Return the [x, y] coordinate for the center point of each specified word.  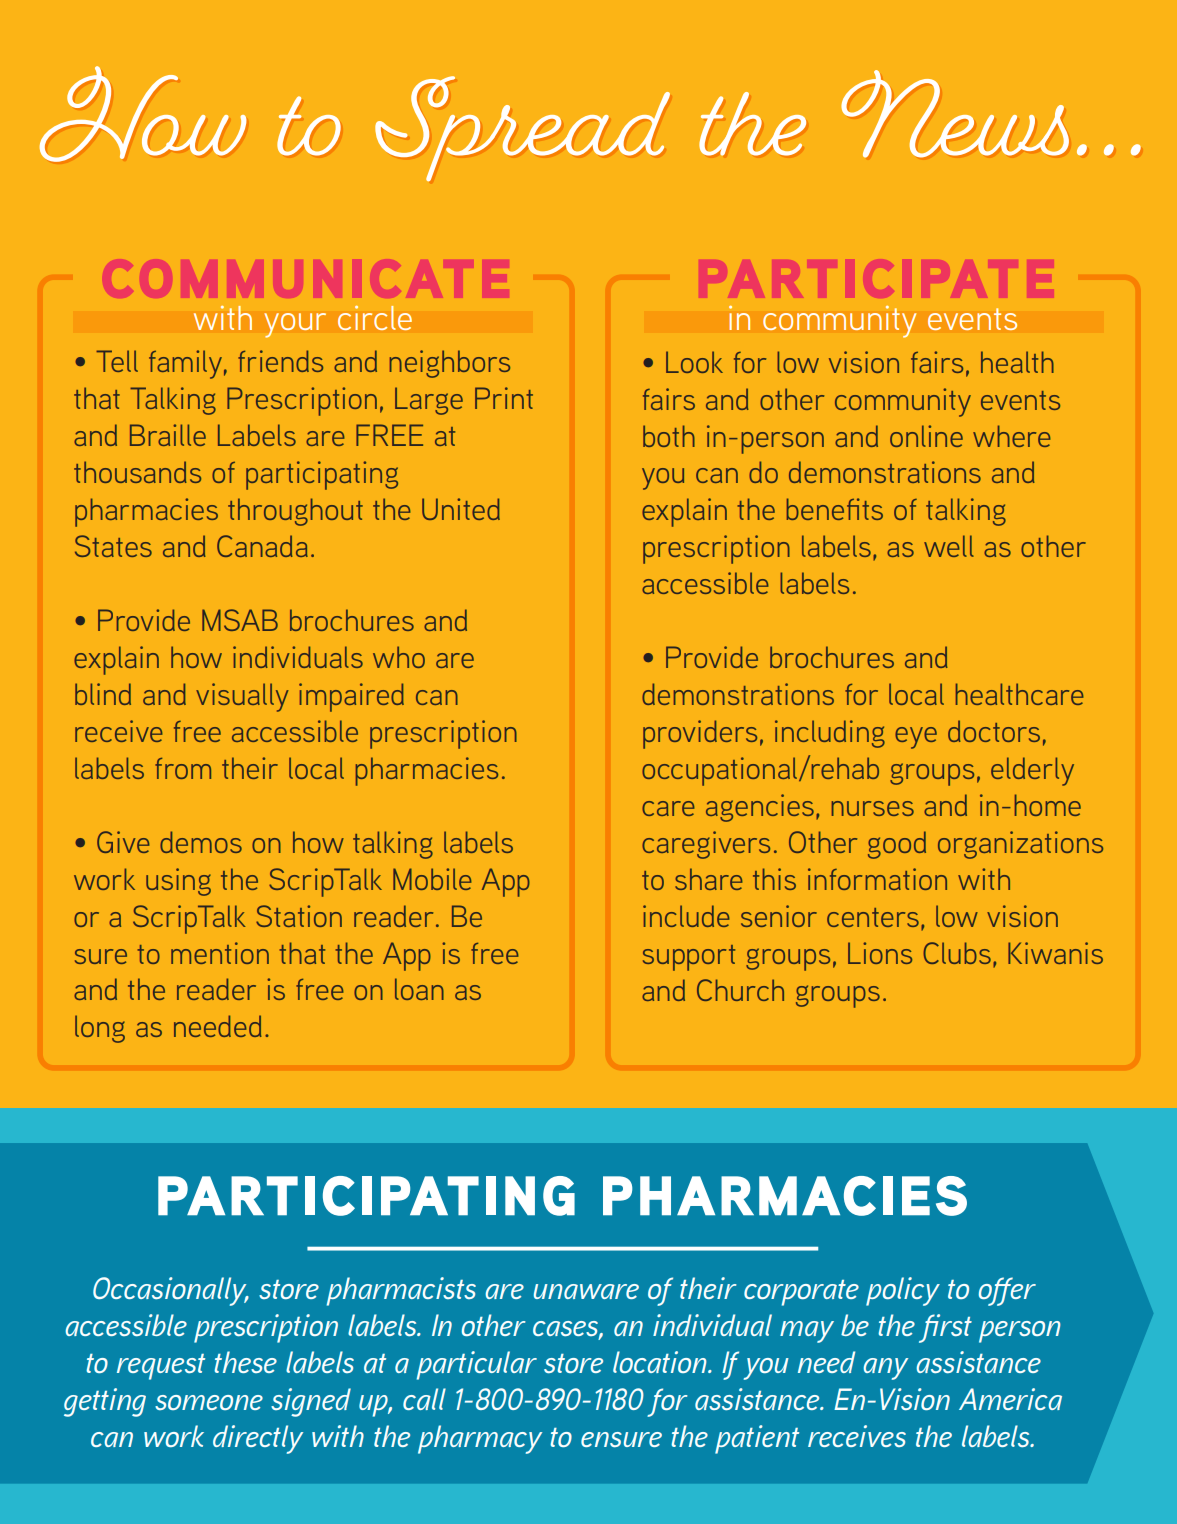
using [178, 882]
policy [903, 1291]
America [1010, 1399]
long [100, 1029]
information [877, 879]
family [185, 364]
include [686, 916]
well [949, 546]
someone [209, 1402]
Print [504, 398]
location [661, 1362]
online [926, 436]
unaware [586, 1291]
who [399, 657]
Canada [262, 546]
